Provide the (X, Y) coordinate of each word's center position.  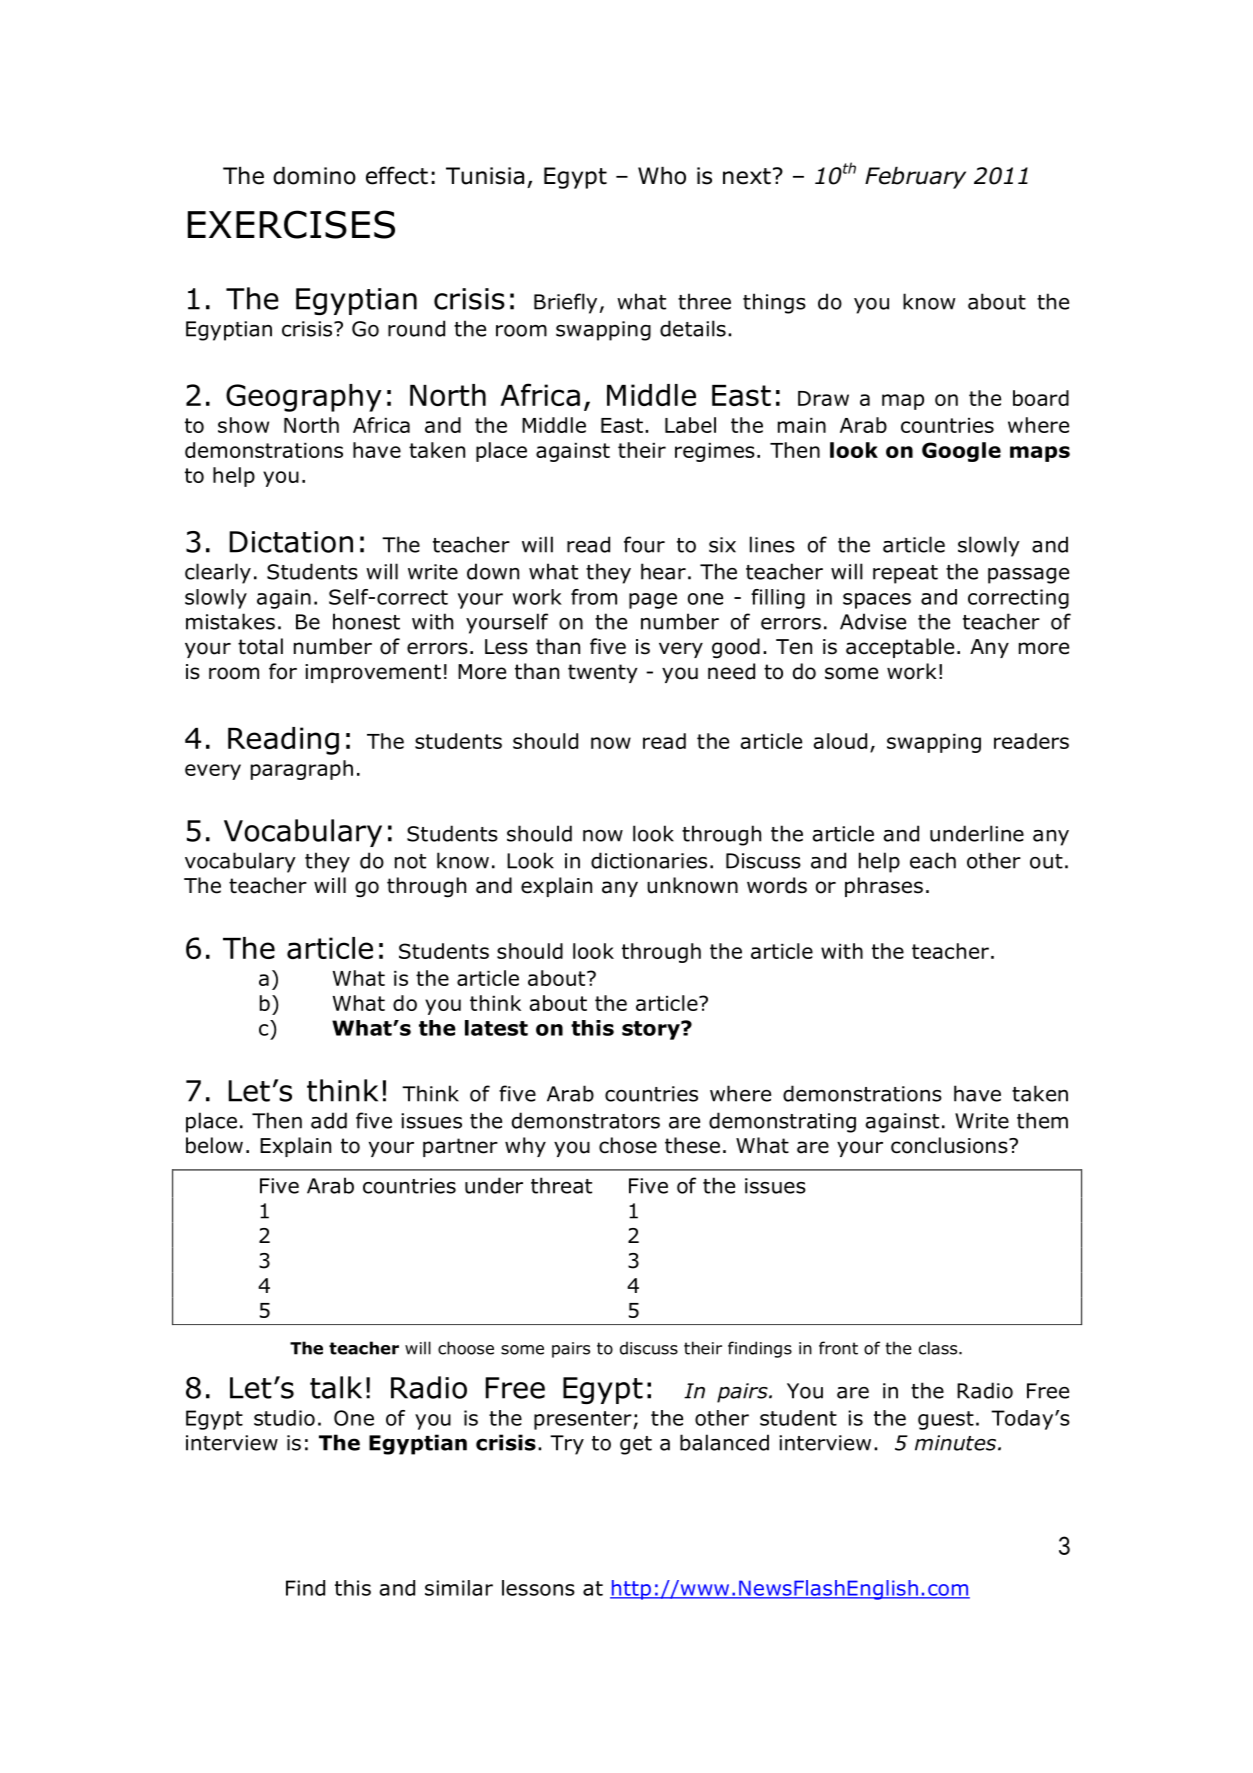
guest (946, 1420)
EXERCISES (291, 224)
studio (284, 1418)
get (636, 1445)
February (915, 178)
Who (662, 176)
